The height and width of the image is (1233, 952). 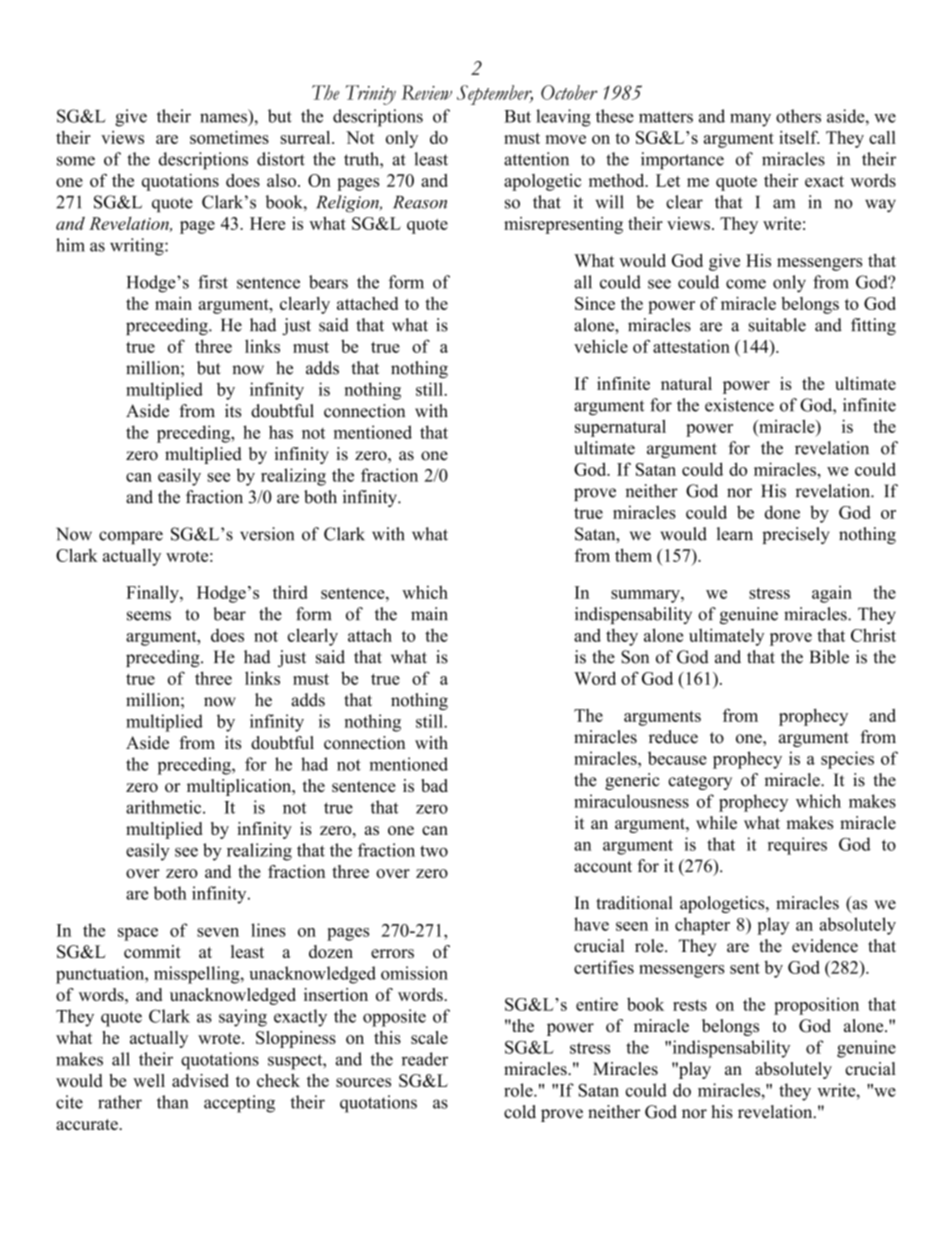 What do you see at coordinates (223, 118) in the image?
I see `names` at bounding box center [223, 118].
